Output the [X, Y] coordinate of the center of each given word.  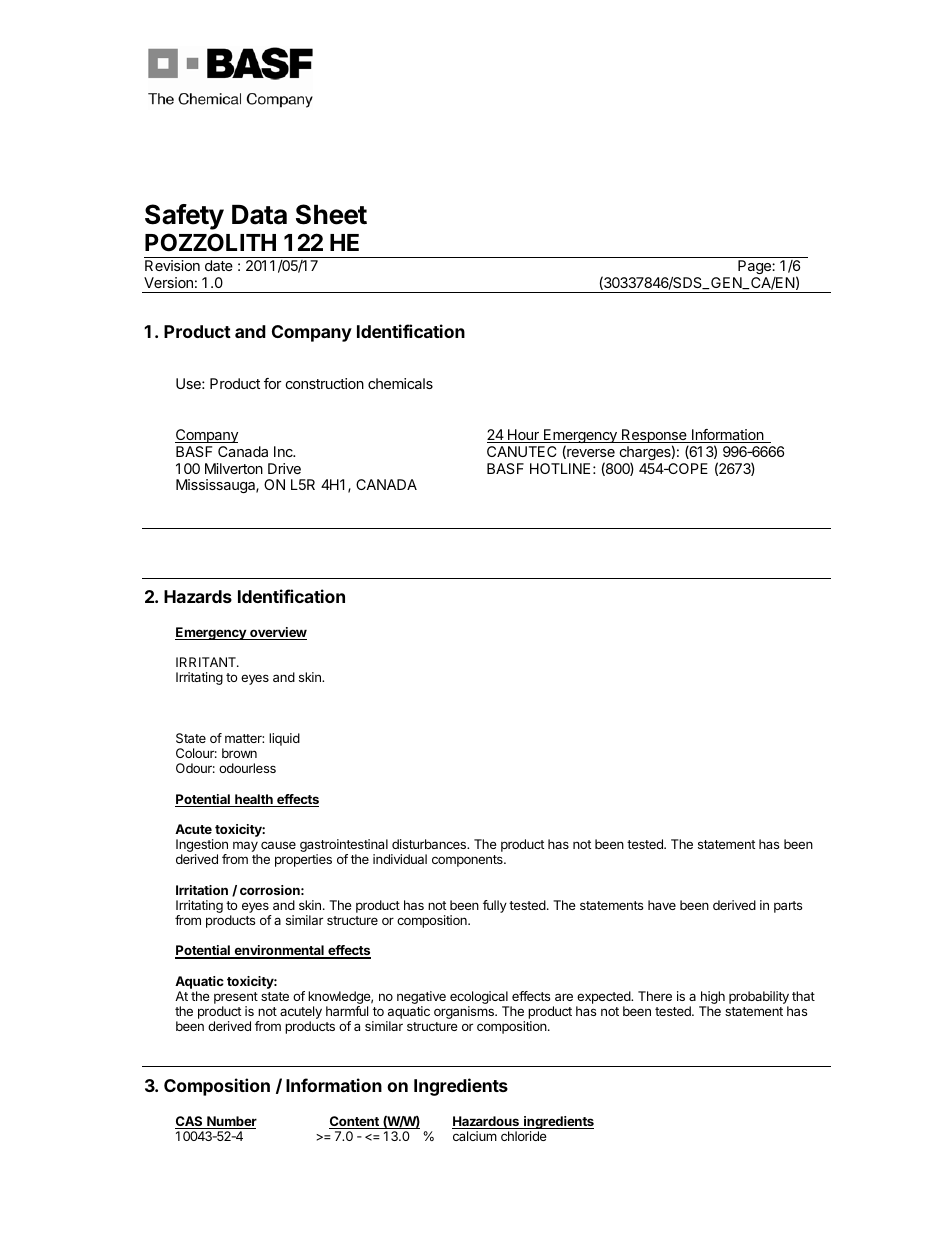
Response [654, 437]
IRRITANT [207, 662]
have [662, 905]
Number [231, 1122]
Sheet [331, 214]
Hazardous [487, 1122]
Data [259, 215]
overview [277, 633]
